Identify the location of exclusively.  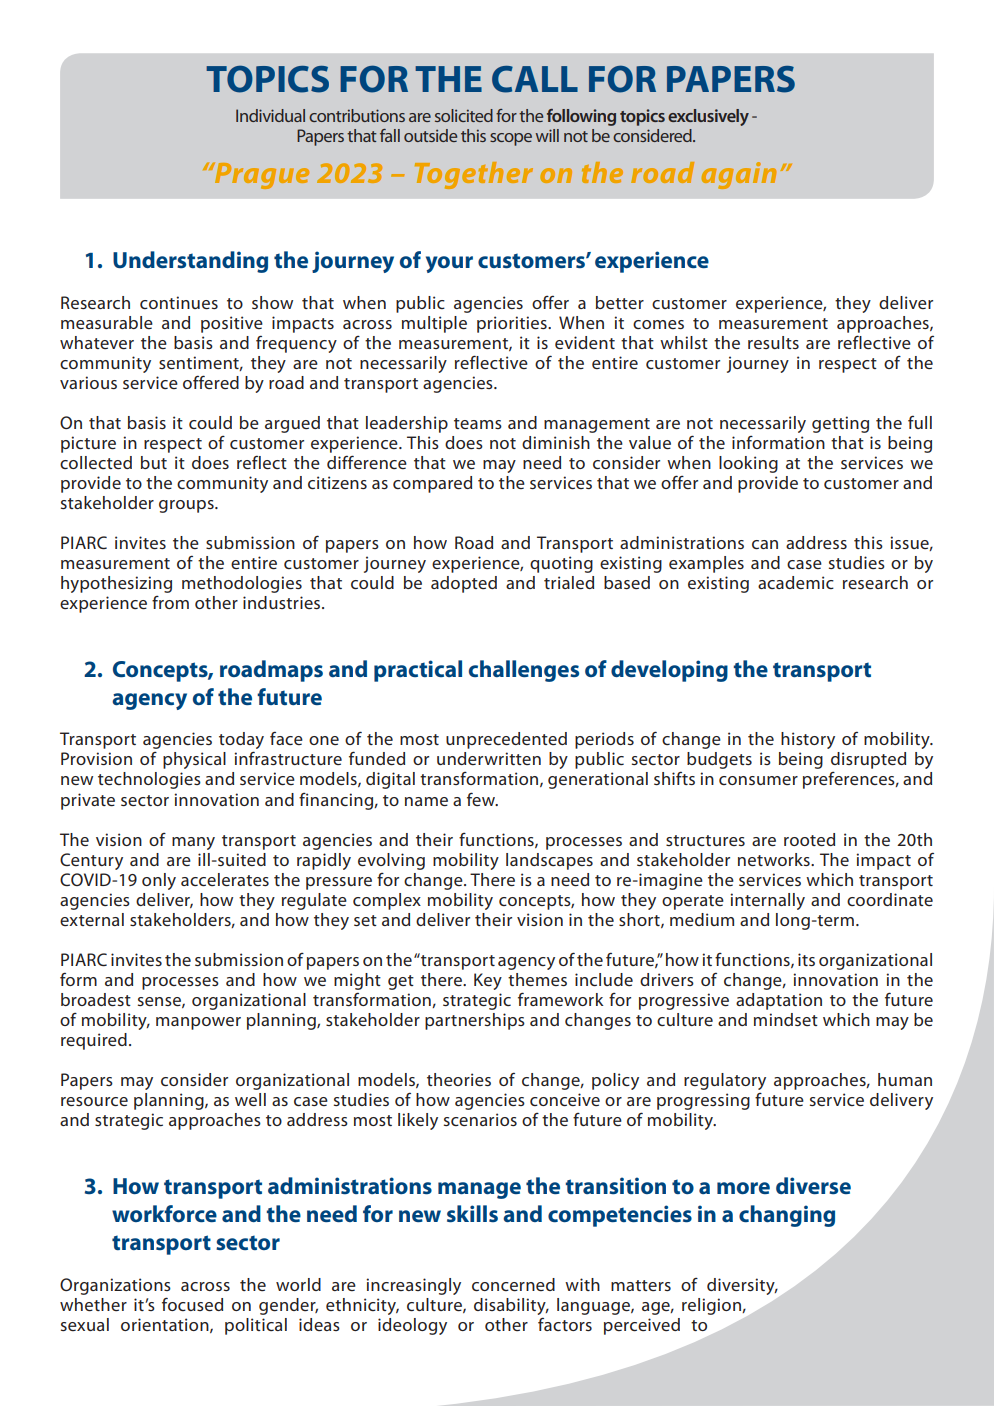
(708, 117).
